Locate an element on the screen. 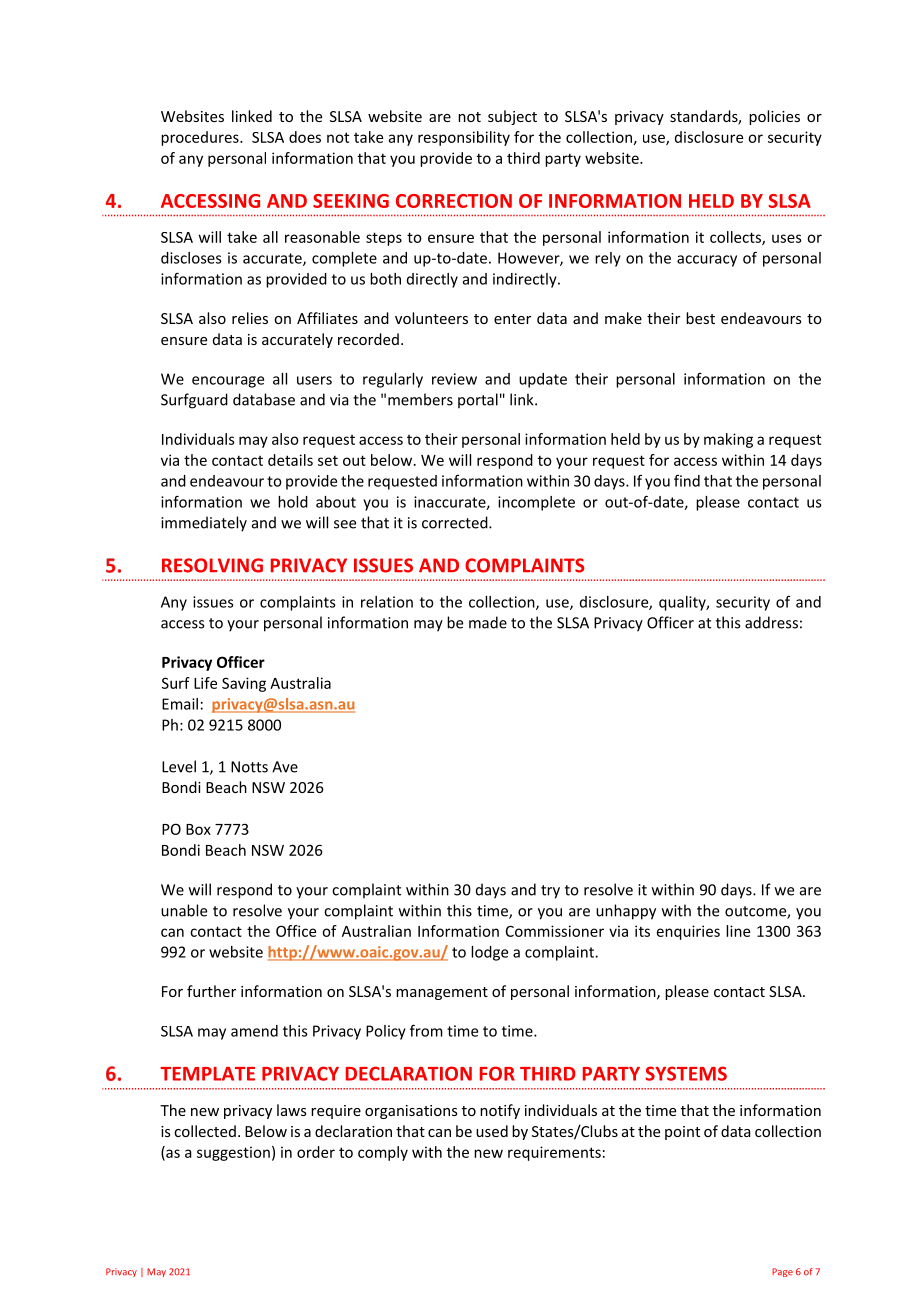 The image size is (924, 1308). lodge is located at coordinates (489, 953).
